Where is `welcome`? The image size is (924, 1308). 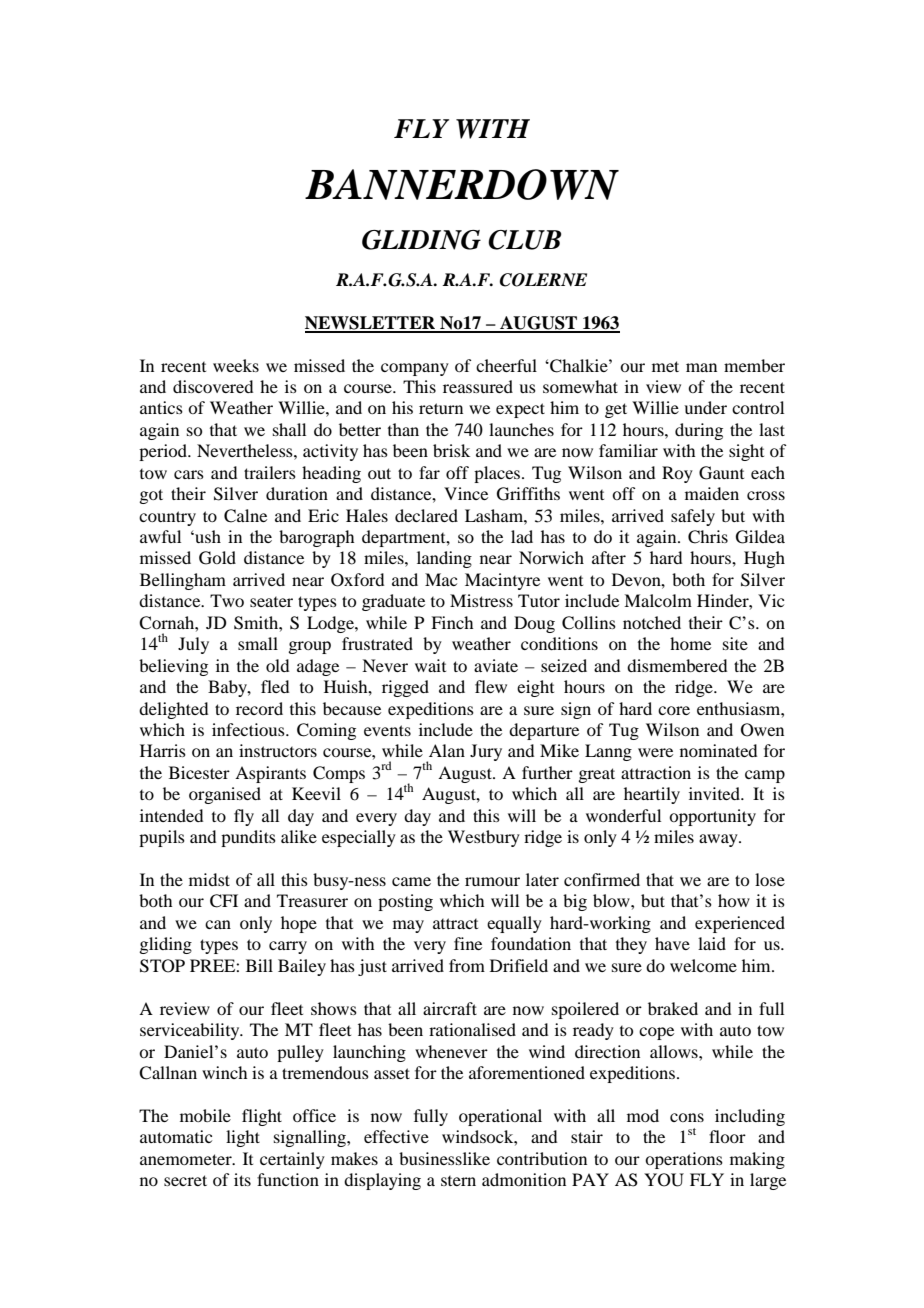 welcome is located at coordinates (703, 965).
